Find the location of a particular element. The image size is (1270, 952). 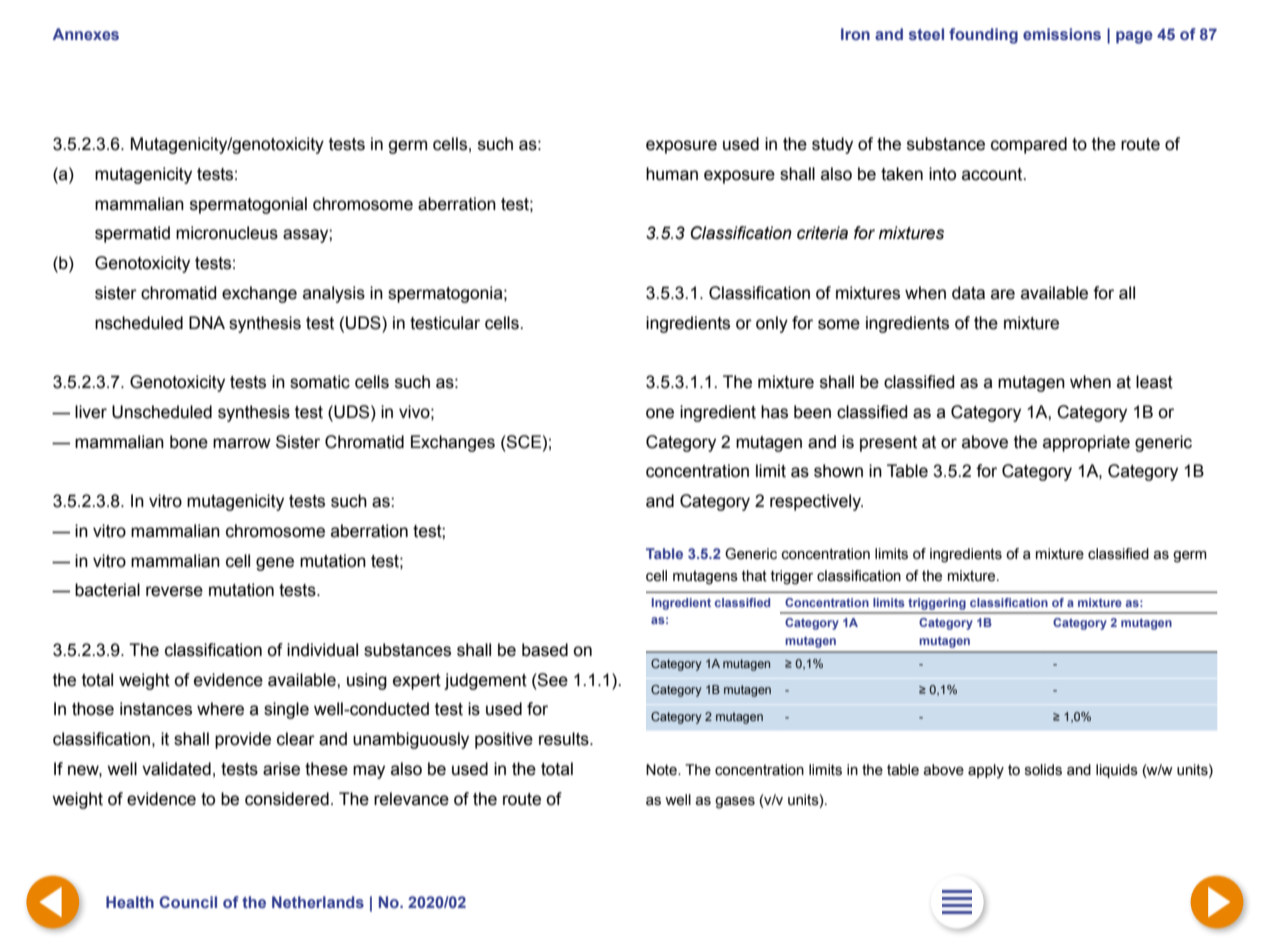

founding is located at coordinates (983, 36).
